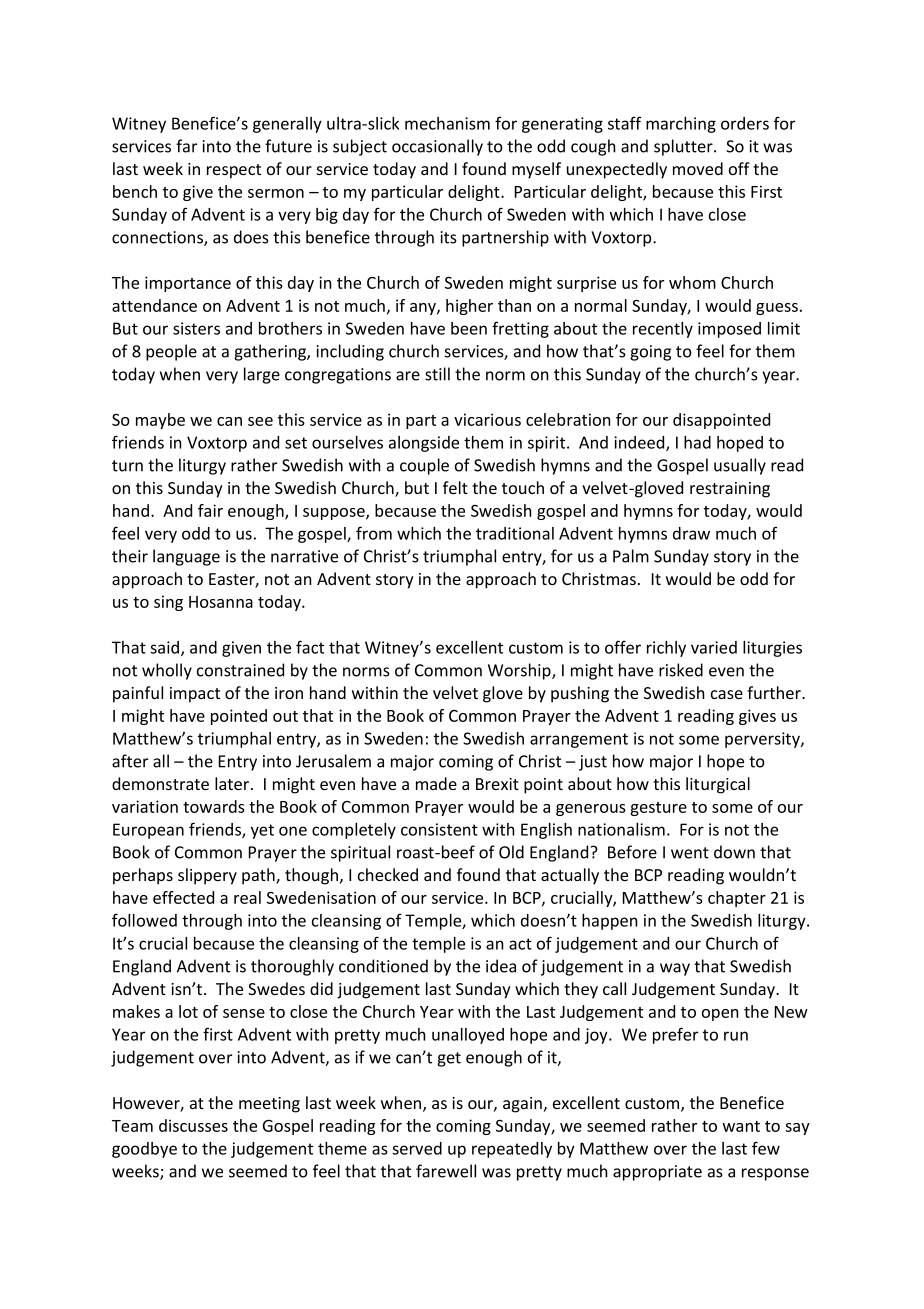 The height and width of the screenshot is (1309, 924). What do you see at coordinates (166, 648) in the screenshot?
I see `said` at bounding box center [166, 648].
